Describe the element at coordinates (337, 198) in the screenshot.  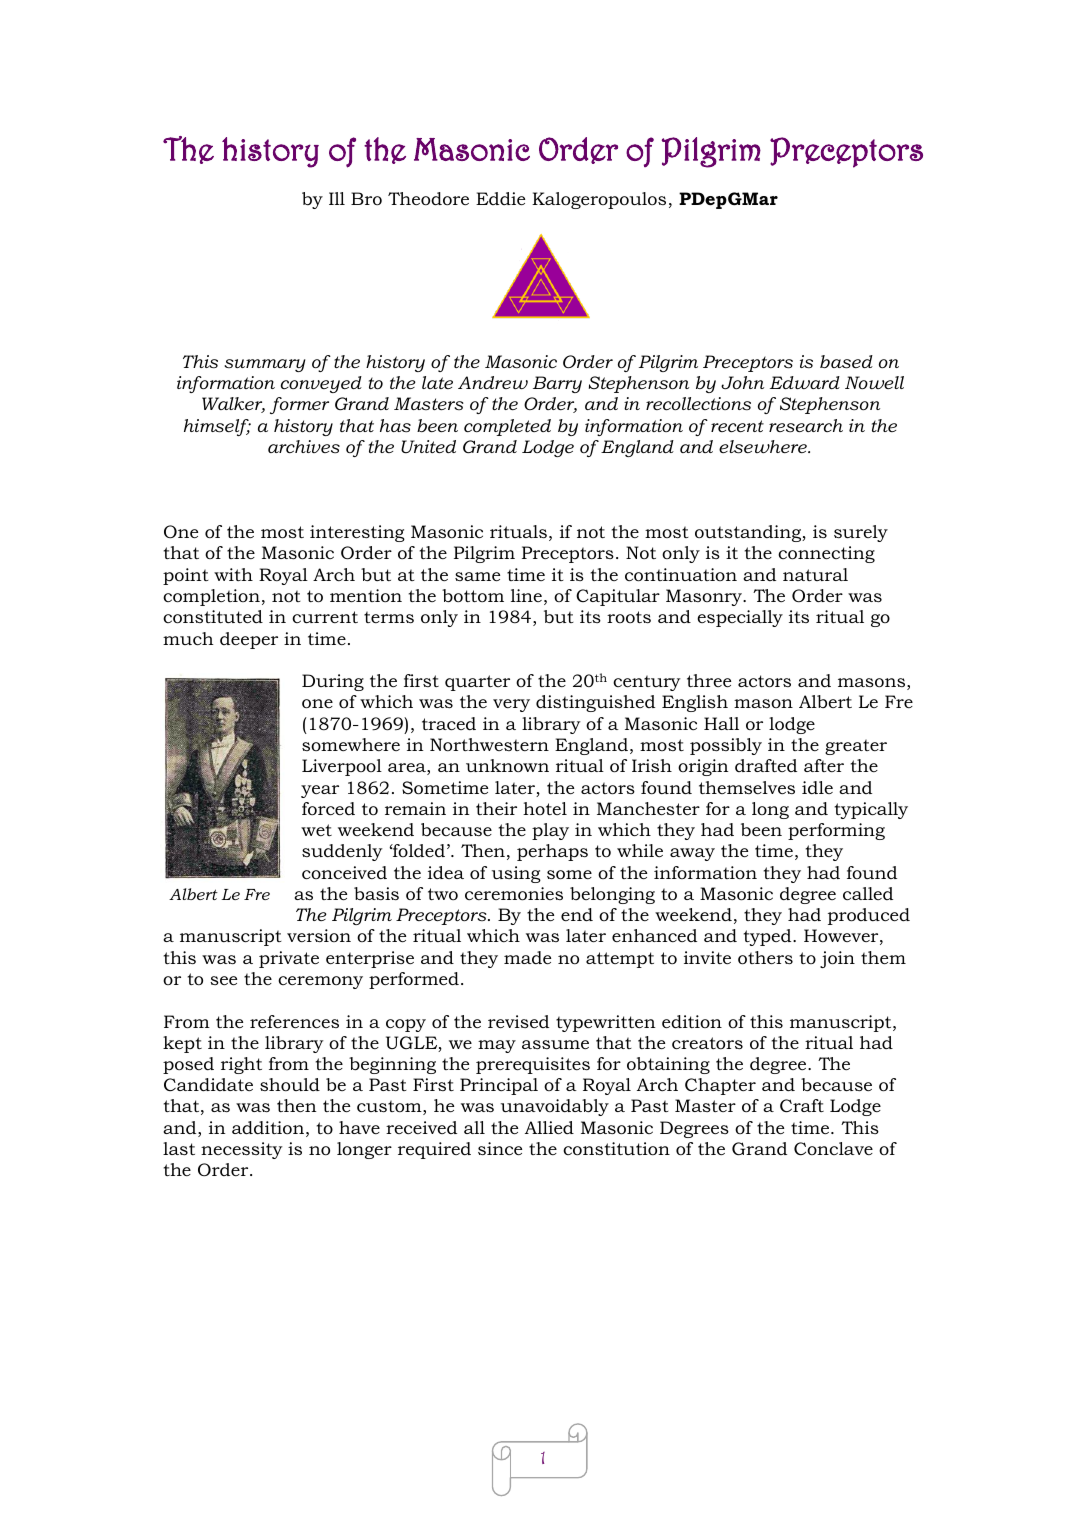
I see `Ill` at that location.
